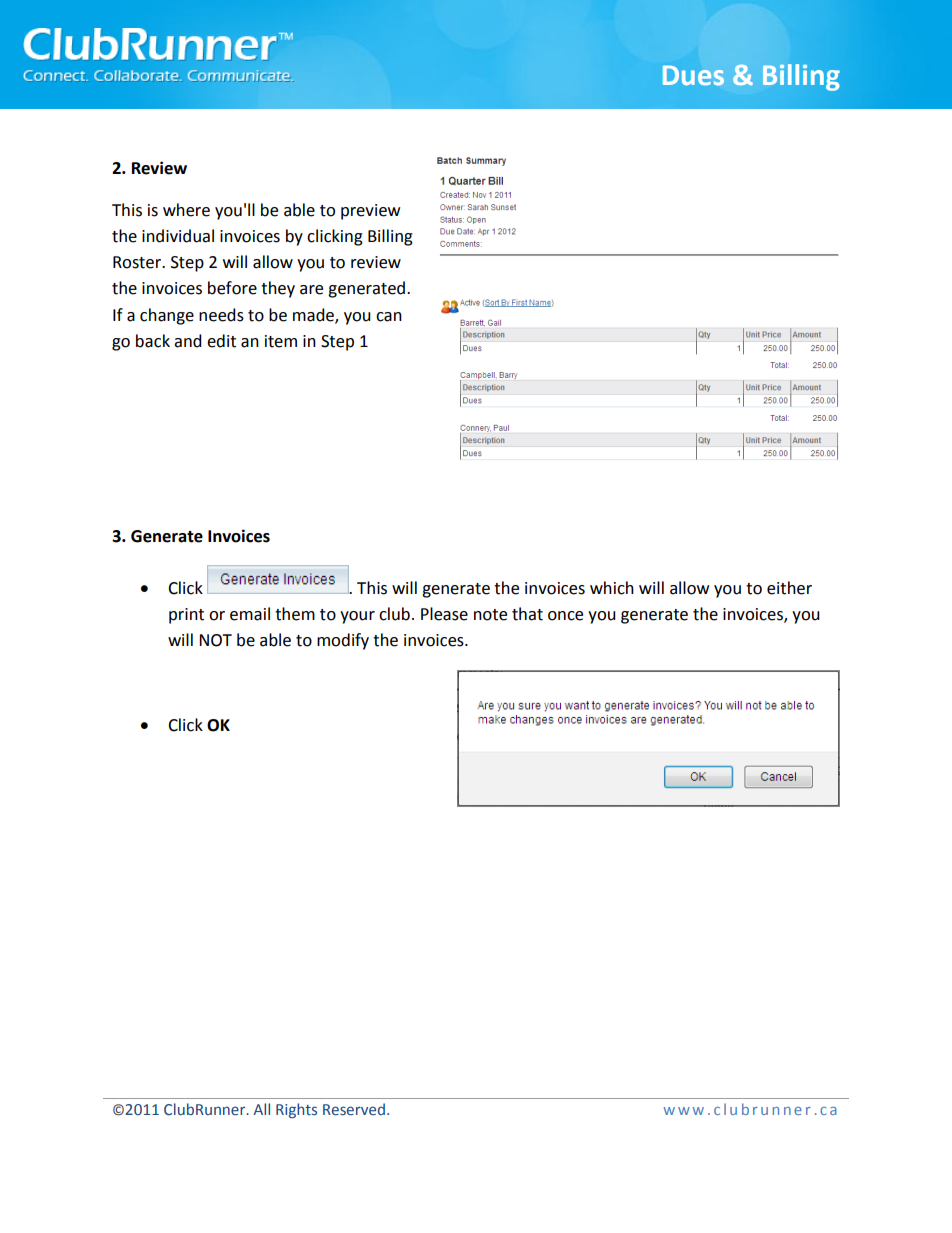 The image size is (952, 1233). Describe the element at coordinates (186, 616) in the screenshot. I see `print` at that location.
